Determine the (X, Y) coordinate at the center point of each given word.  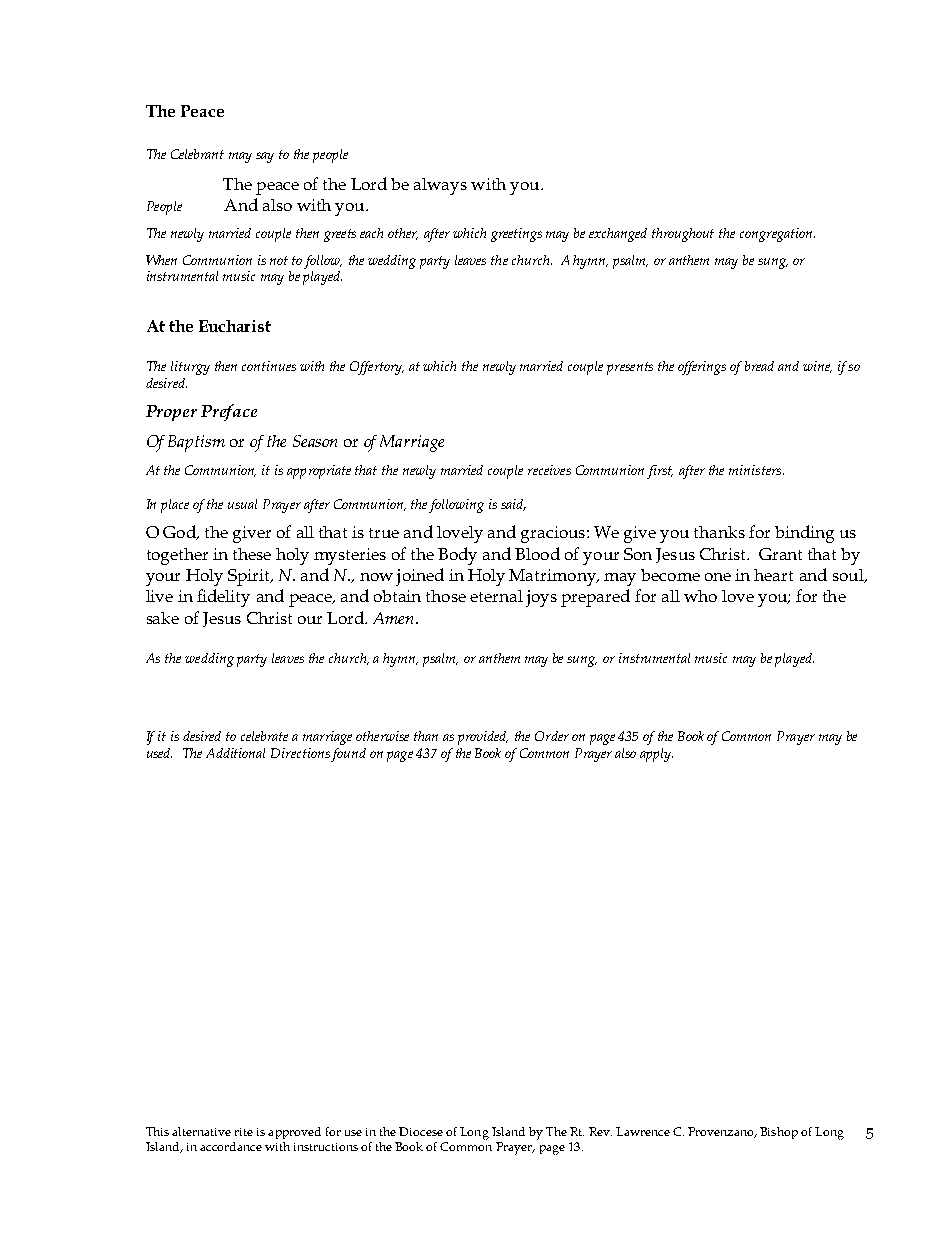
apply (656, 755)
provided (483, 738)
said (513, 505)
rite (244, 1132)
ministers (756, 470)
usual (242, 504)
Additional (235, 753)
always (440, 186)
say (265, 157)
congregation (777, 235)
